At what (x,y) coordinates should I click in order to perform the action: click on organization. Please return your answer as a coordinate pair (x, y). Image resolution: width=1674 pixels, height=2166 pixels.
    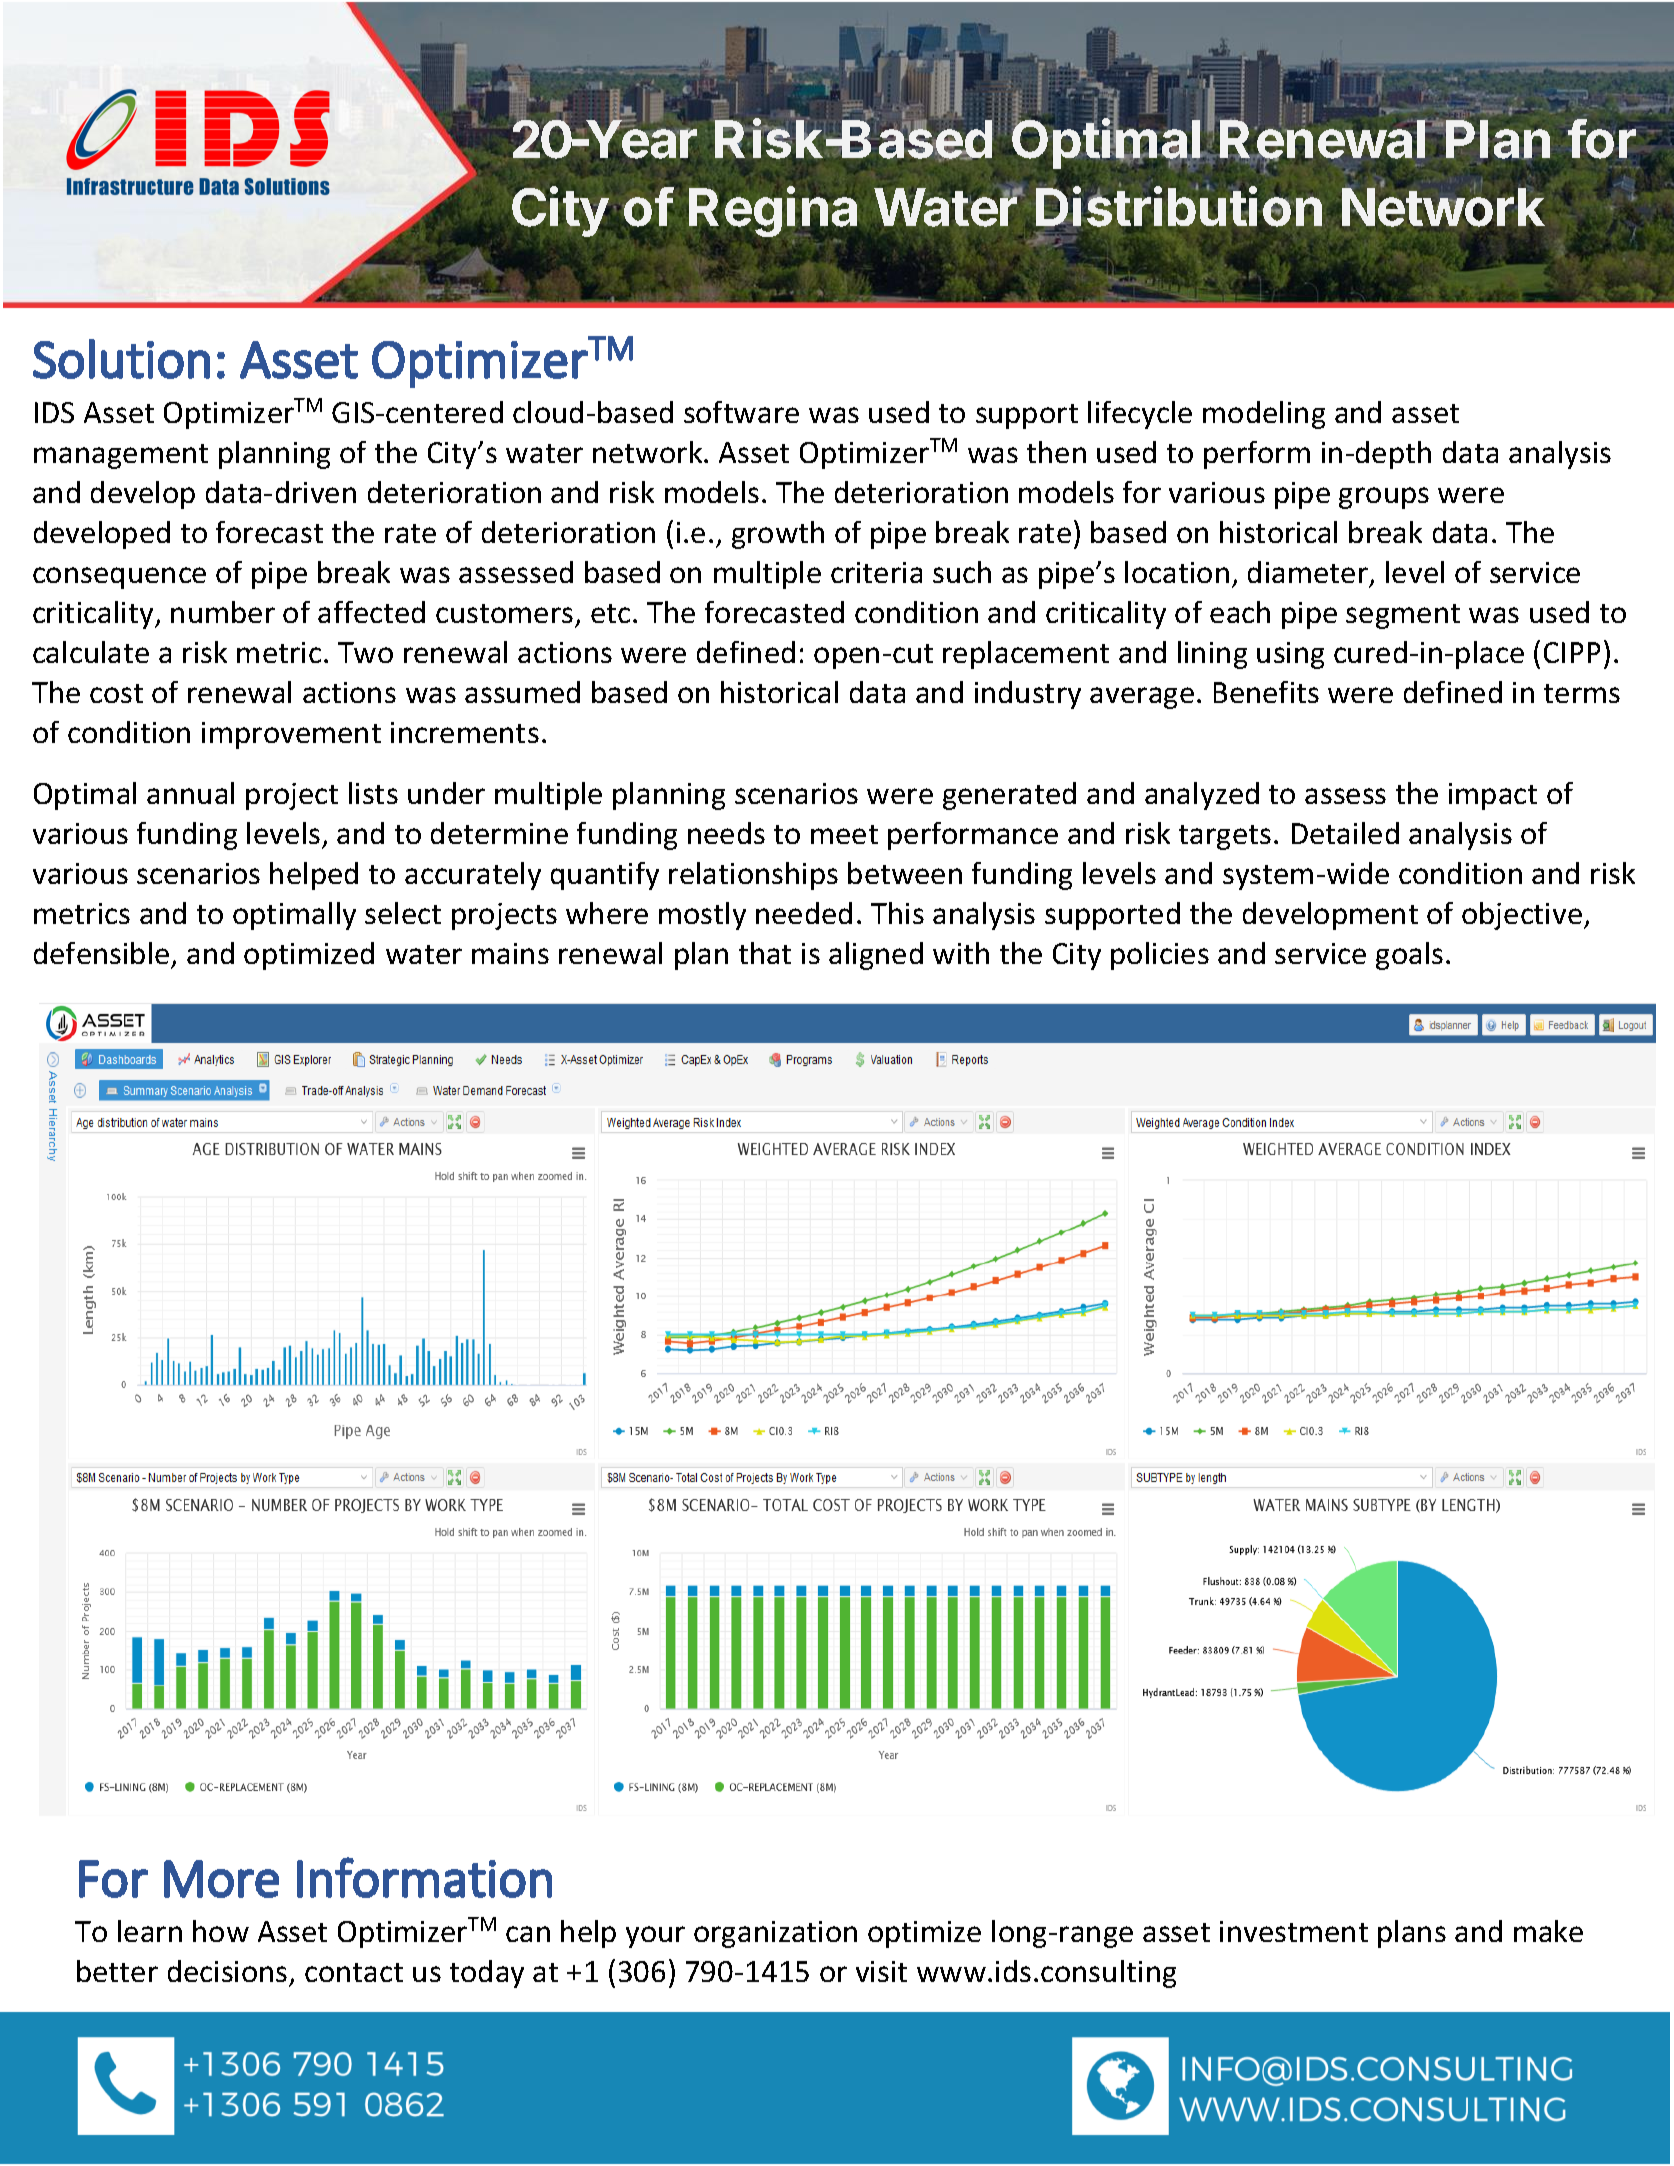
    Looking at the image, I should click on (775, 1934).
